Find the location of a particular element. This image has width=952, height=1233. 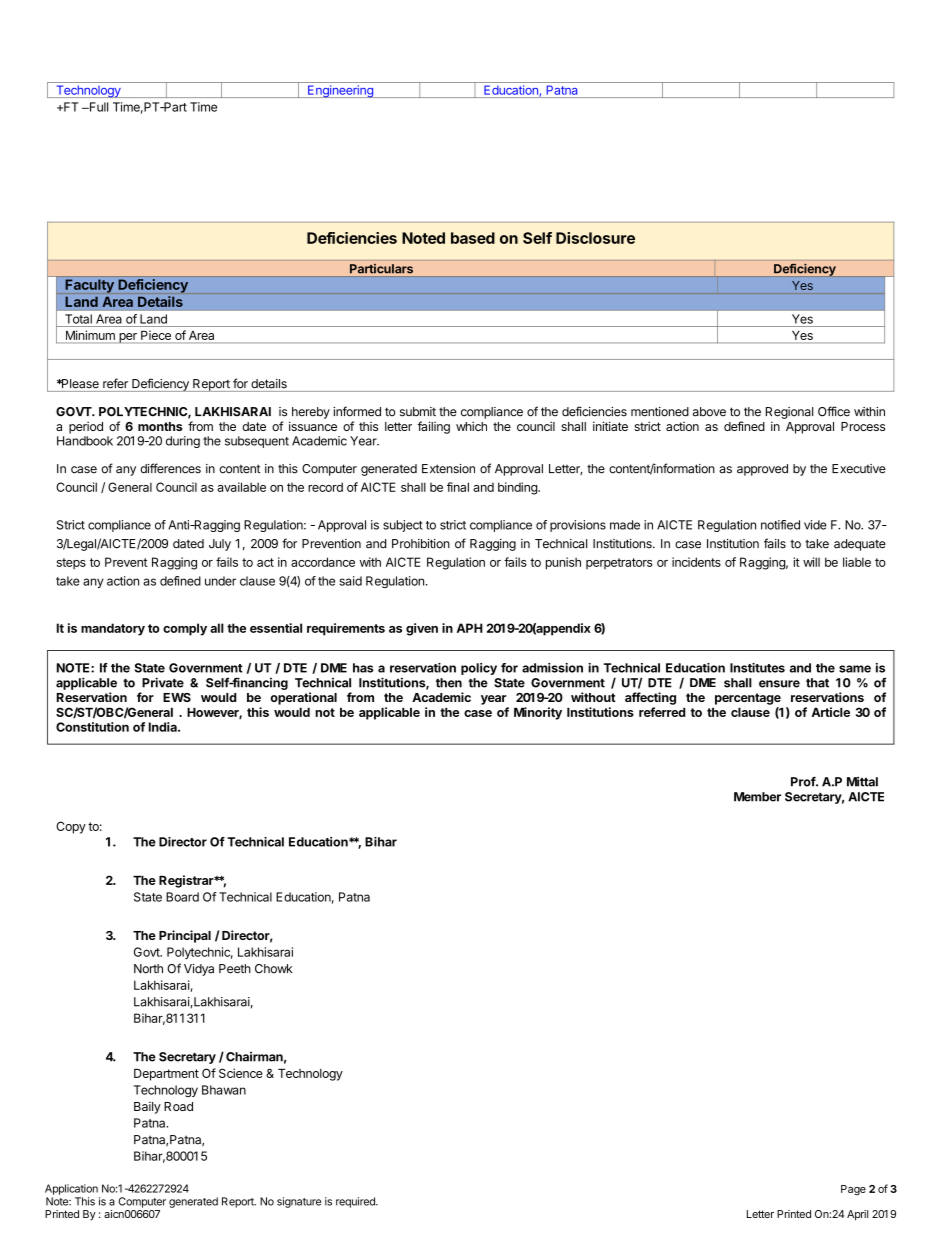

Full is located at coordinates (97, 107).
